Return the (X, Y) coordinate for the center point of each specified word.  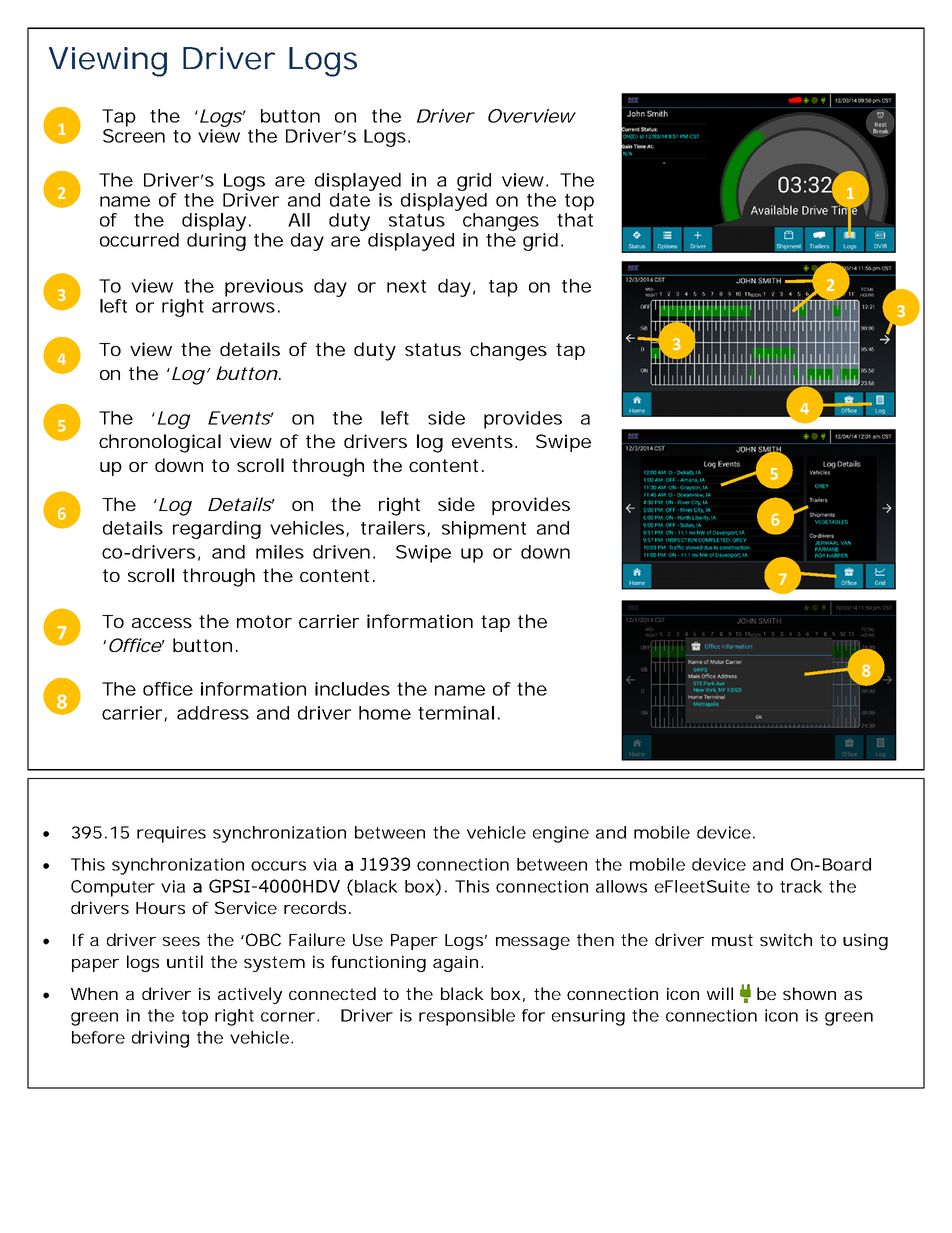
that (575, 220)
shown (809, 993)
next (406, 286)
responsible (467, 1017)
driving (160, 1039)
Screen (134, 136)
